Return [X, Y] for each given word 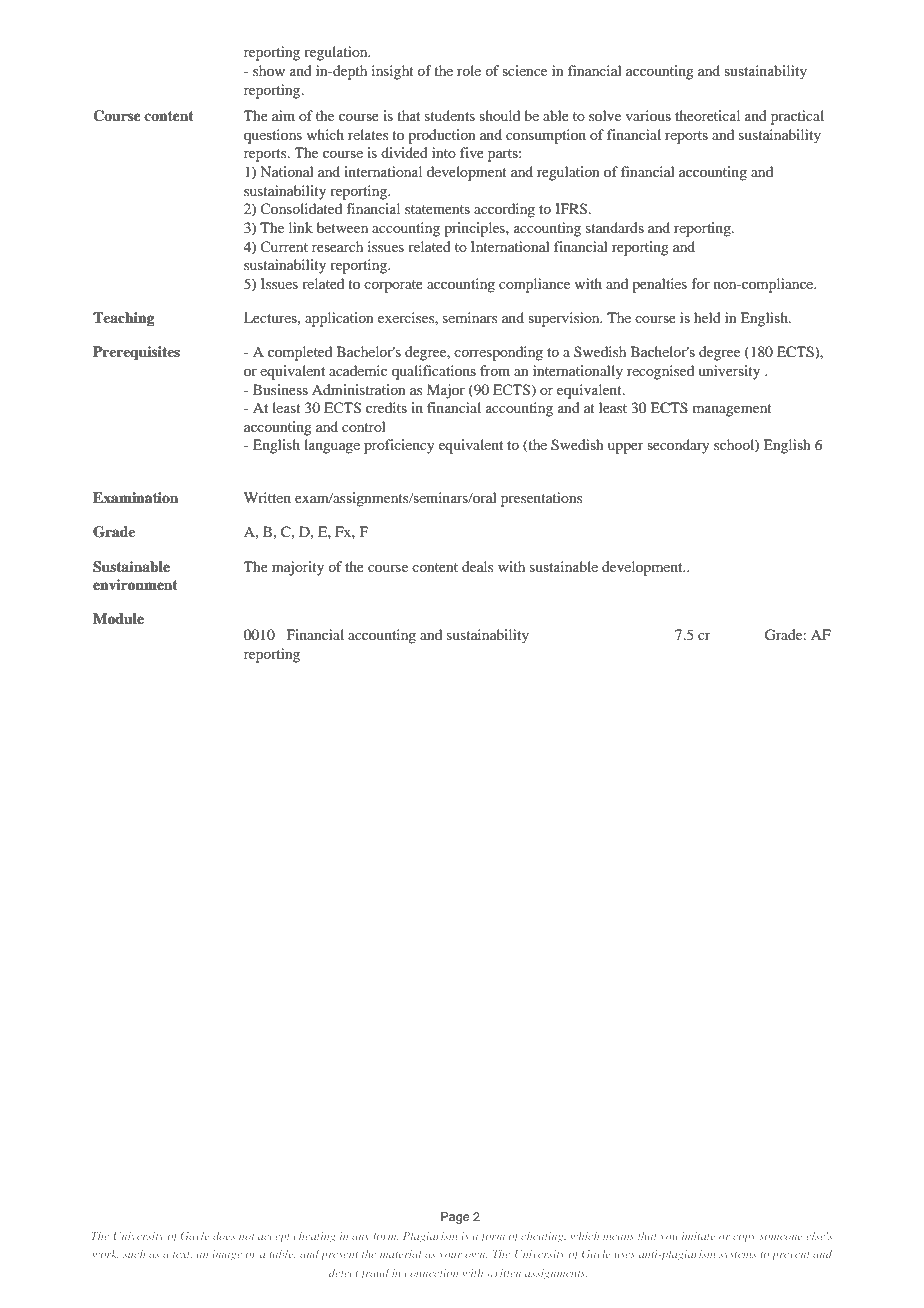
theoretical [707, 115]
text [182, 1255]
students [450, 115]
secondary [678, 446]
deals [477, 566]
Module [118, 619]
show [269, 70]
